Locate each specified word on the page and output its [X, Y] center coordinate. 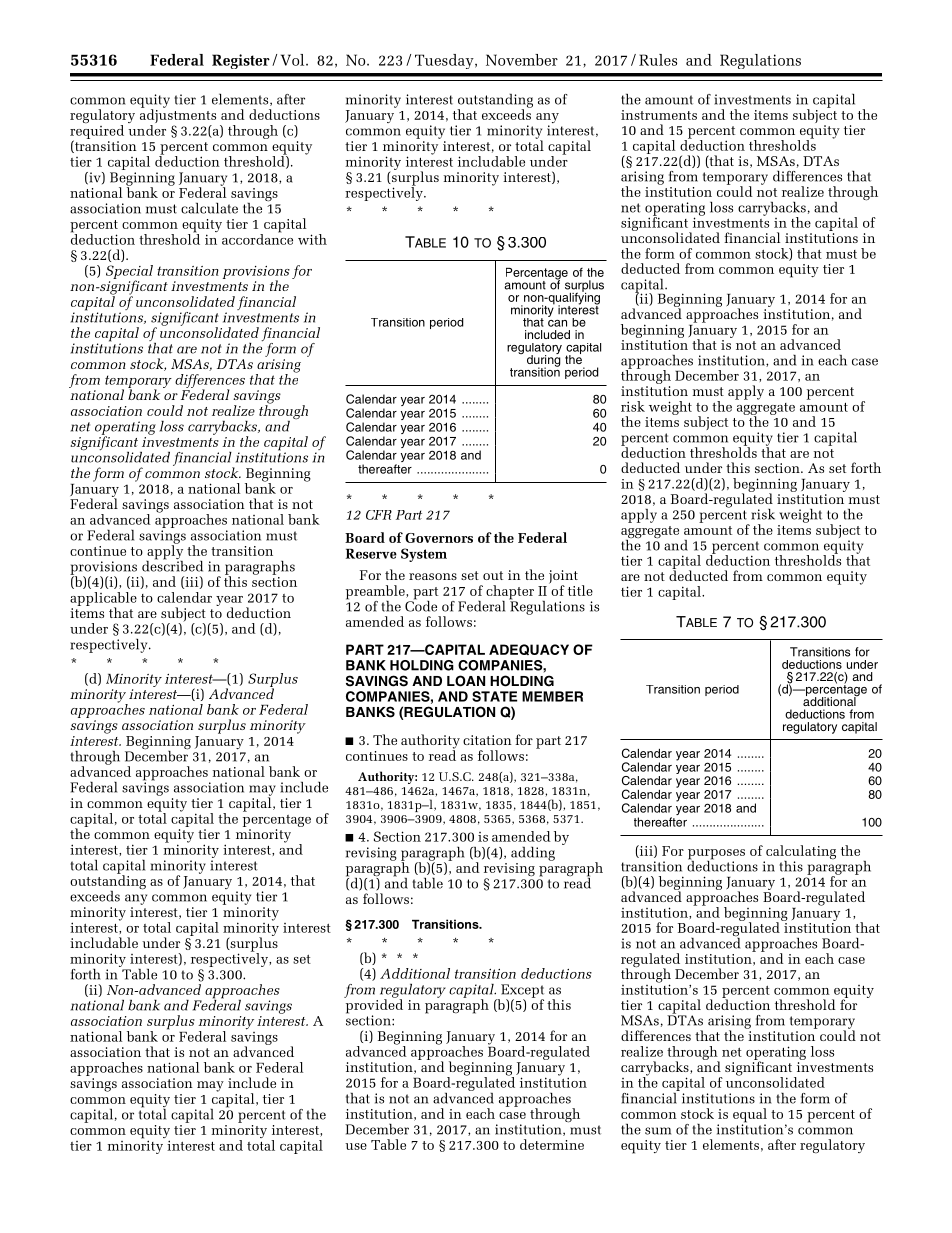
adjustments [178, 116]
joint [563, 578]
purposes [716, 855]
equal [750, 1116]
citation [487, 740]
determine [552, 1144]
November [522, 60]
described [172, 565]
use [356, 1146]
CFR [379, 515]
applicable [103, 600]
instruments [659, 115]
